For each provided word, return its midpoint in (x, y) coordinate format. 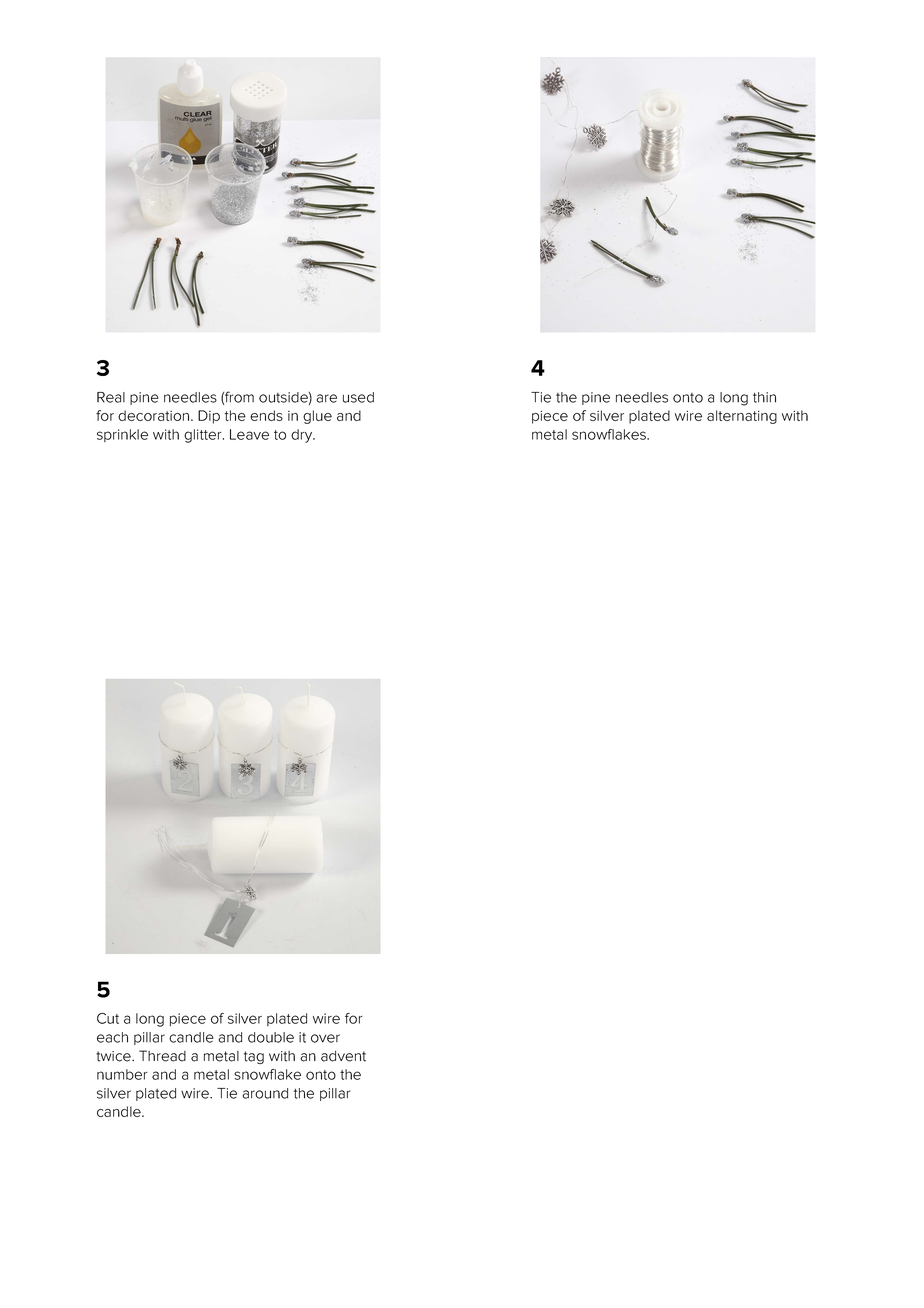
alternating (742, 417)
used (358, 397)
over (325, 1038)
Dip (209, 417)
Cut (108, 1018)
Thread (162, 1056)
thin (764, 397)
